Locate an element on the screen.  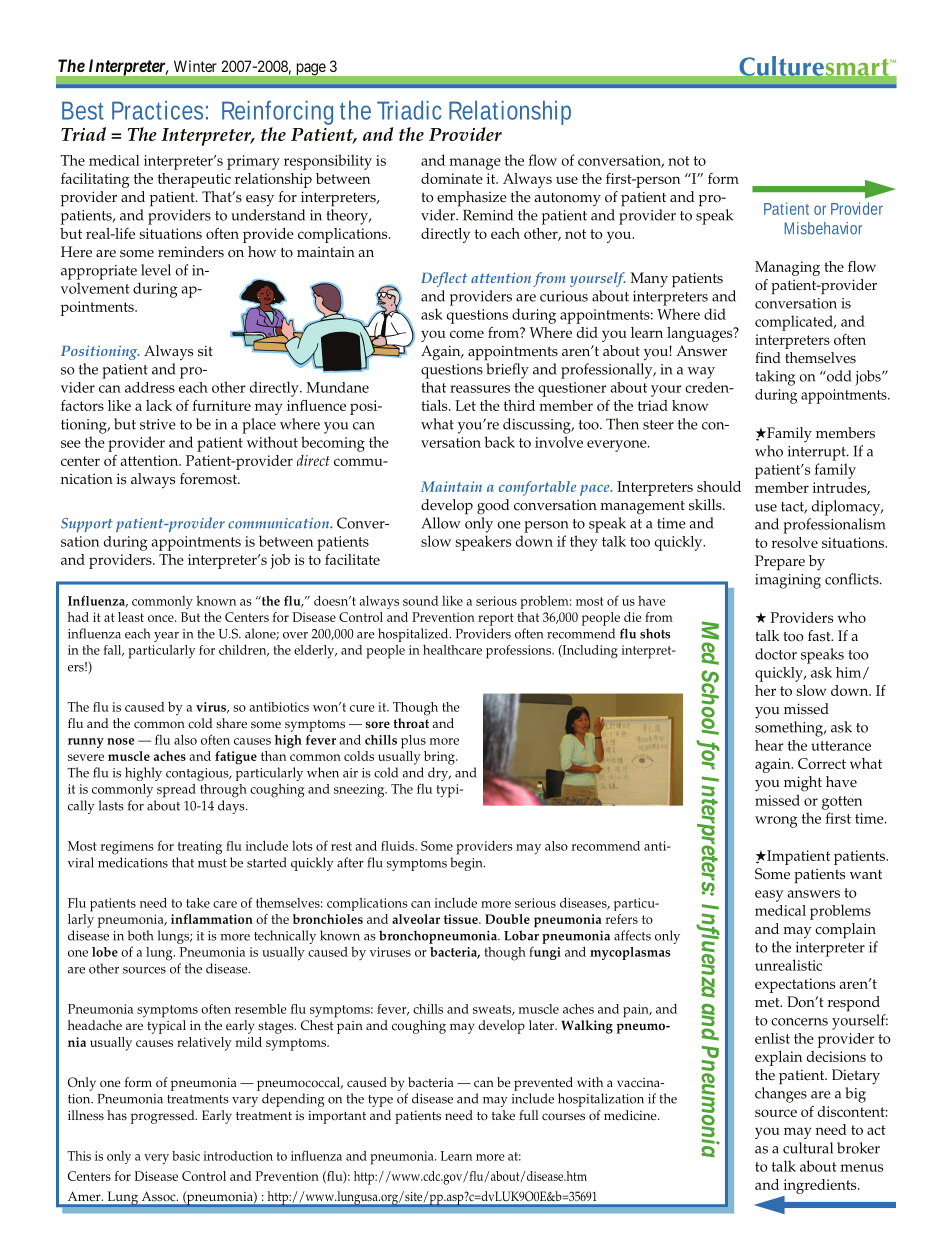
spread is located at coordinates (176, 791).
